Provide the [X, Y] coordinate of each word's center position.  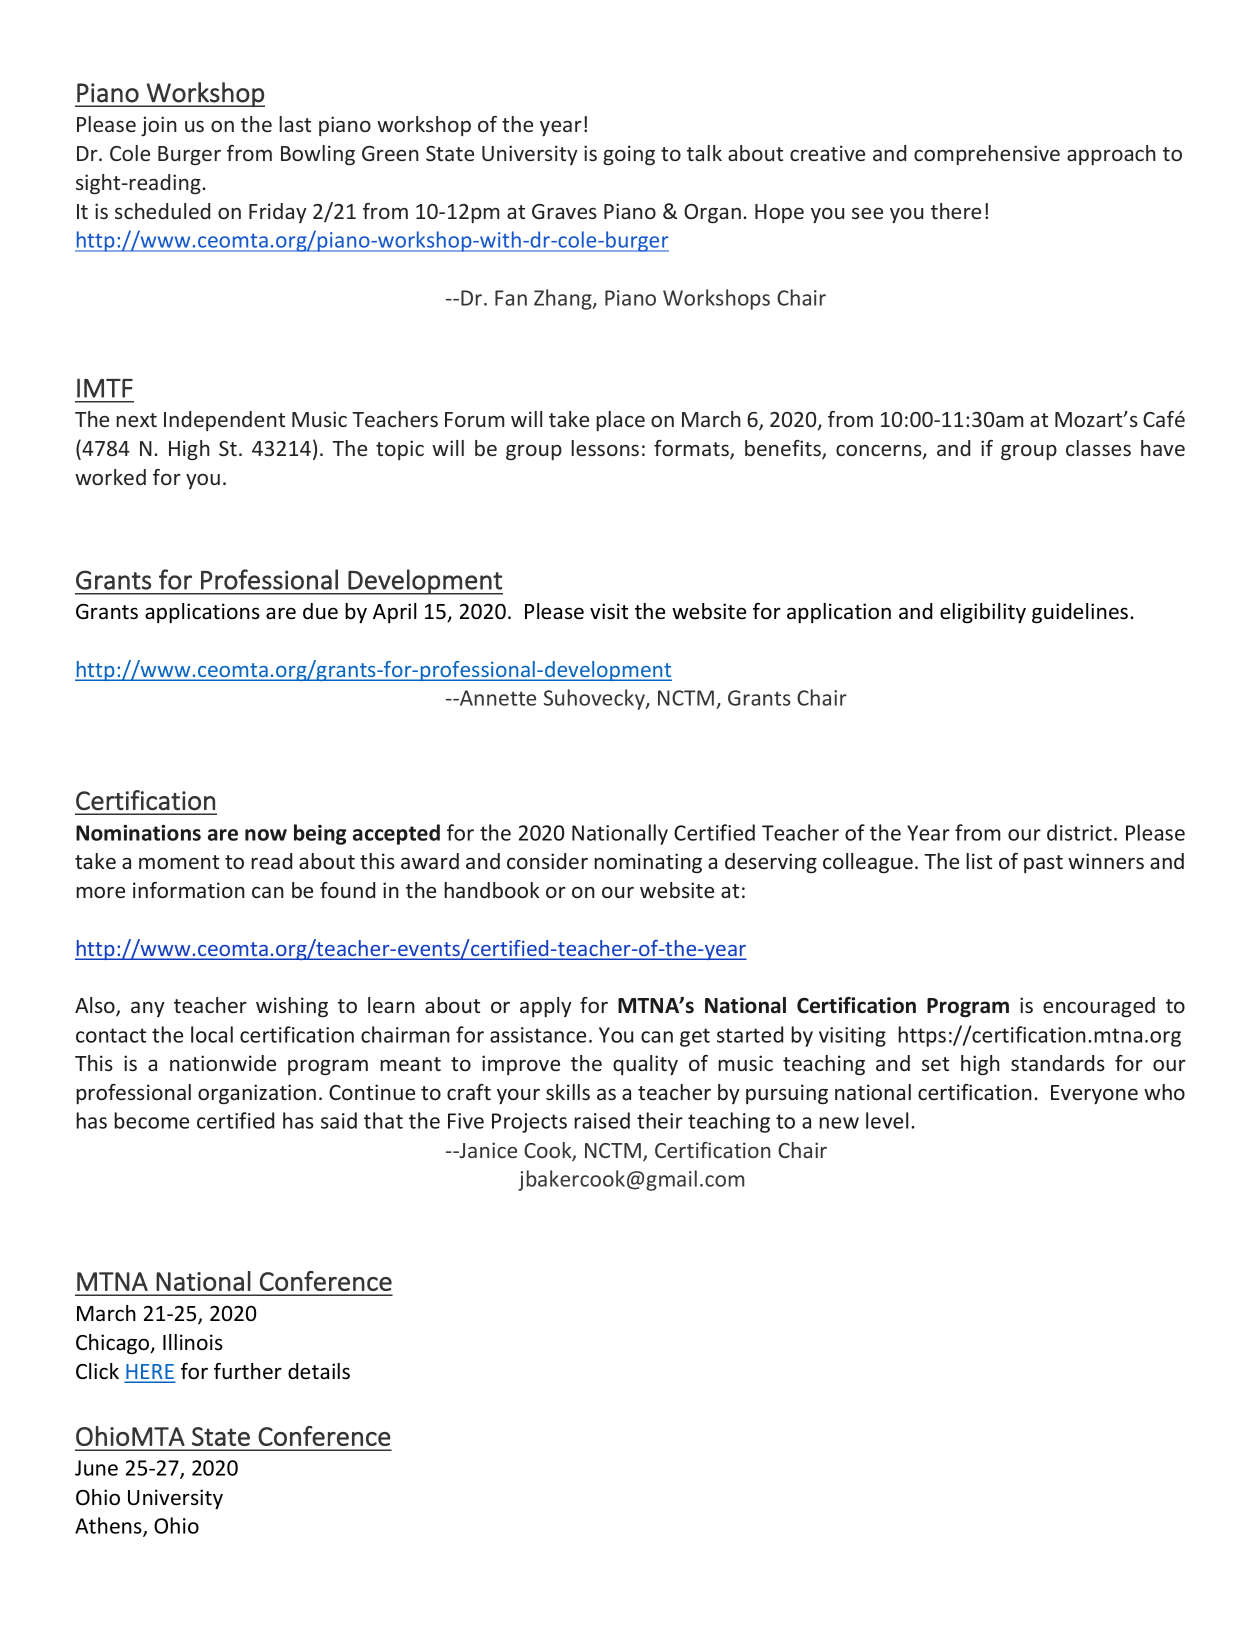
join [159, 126]
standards [1058, 1063]
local [212, 1034]
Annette [497, 698]
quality [645, 1065]
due [320, 611]
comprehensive [987, 155]
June [96, 1468]
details [319, 1371]
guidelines [1081, 613]
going [629, 155]
